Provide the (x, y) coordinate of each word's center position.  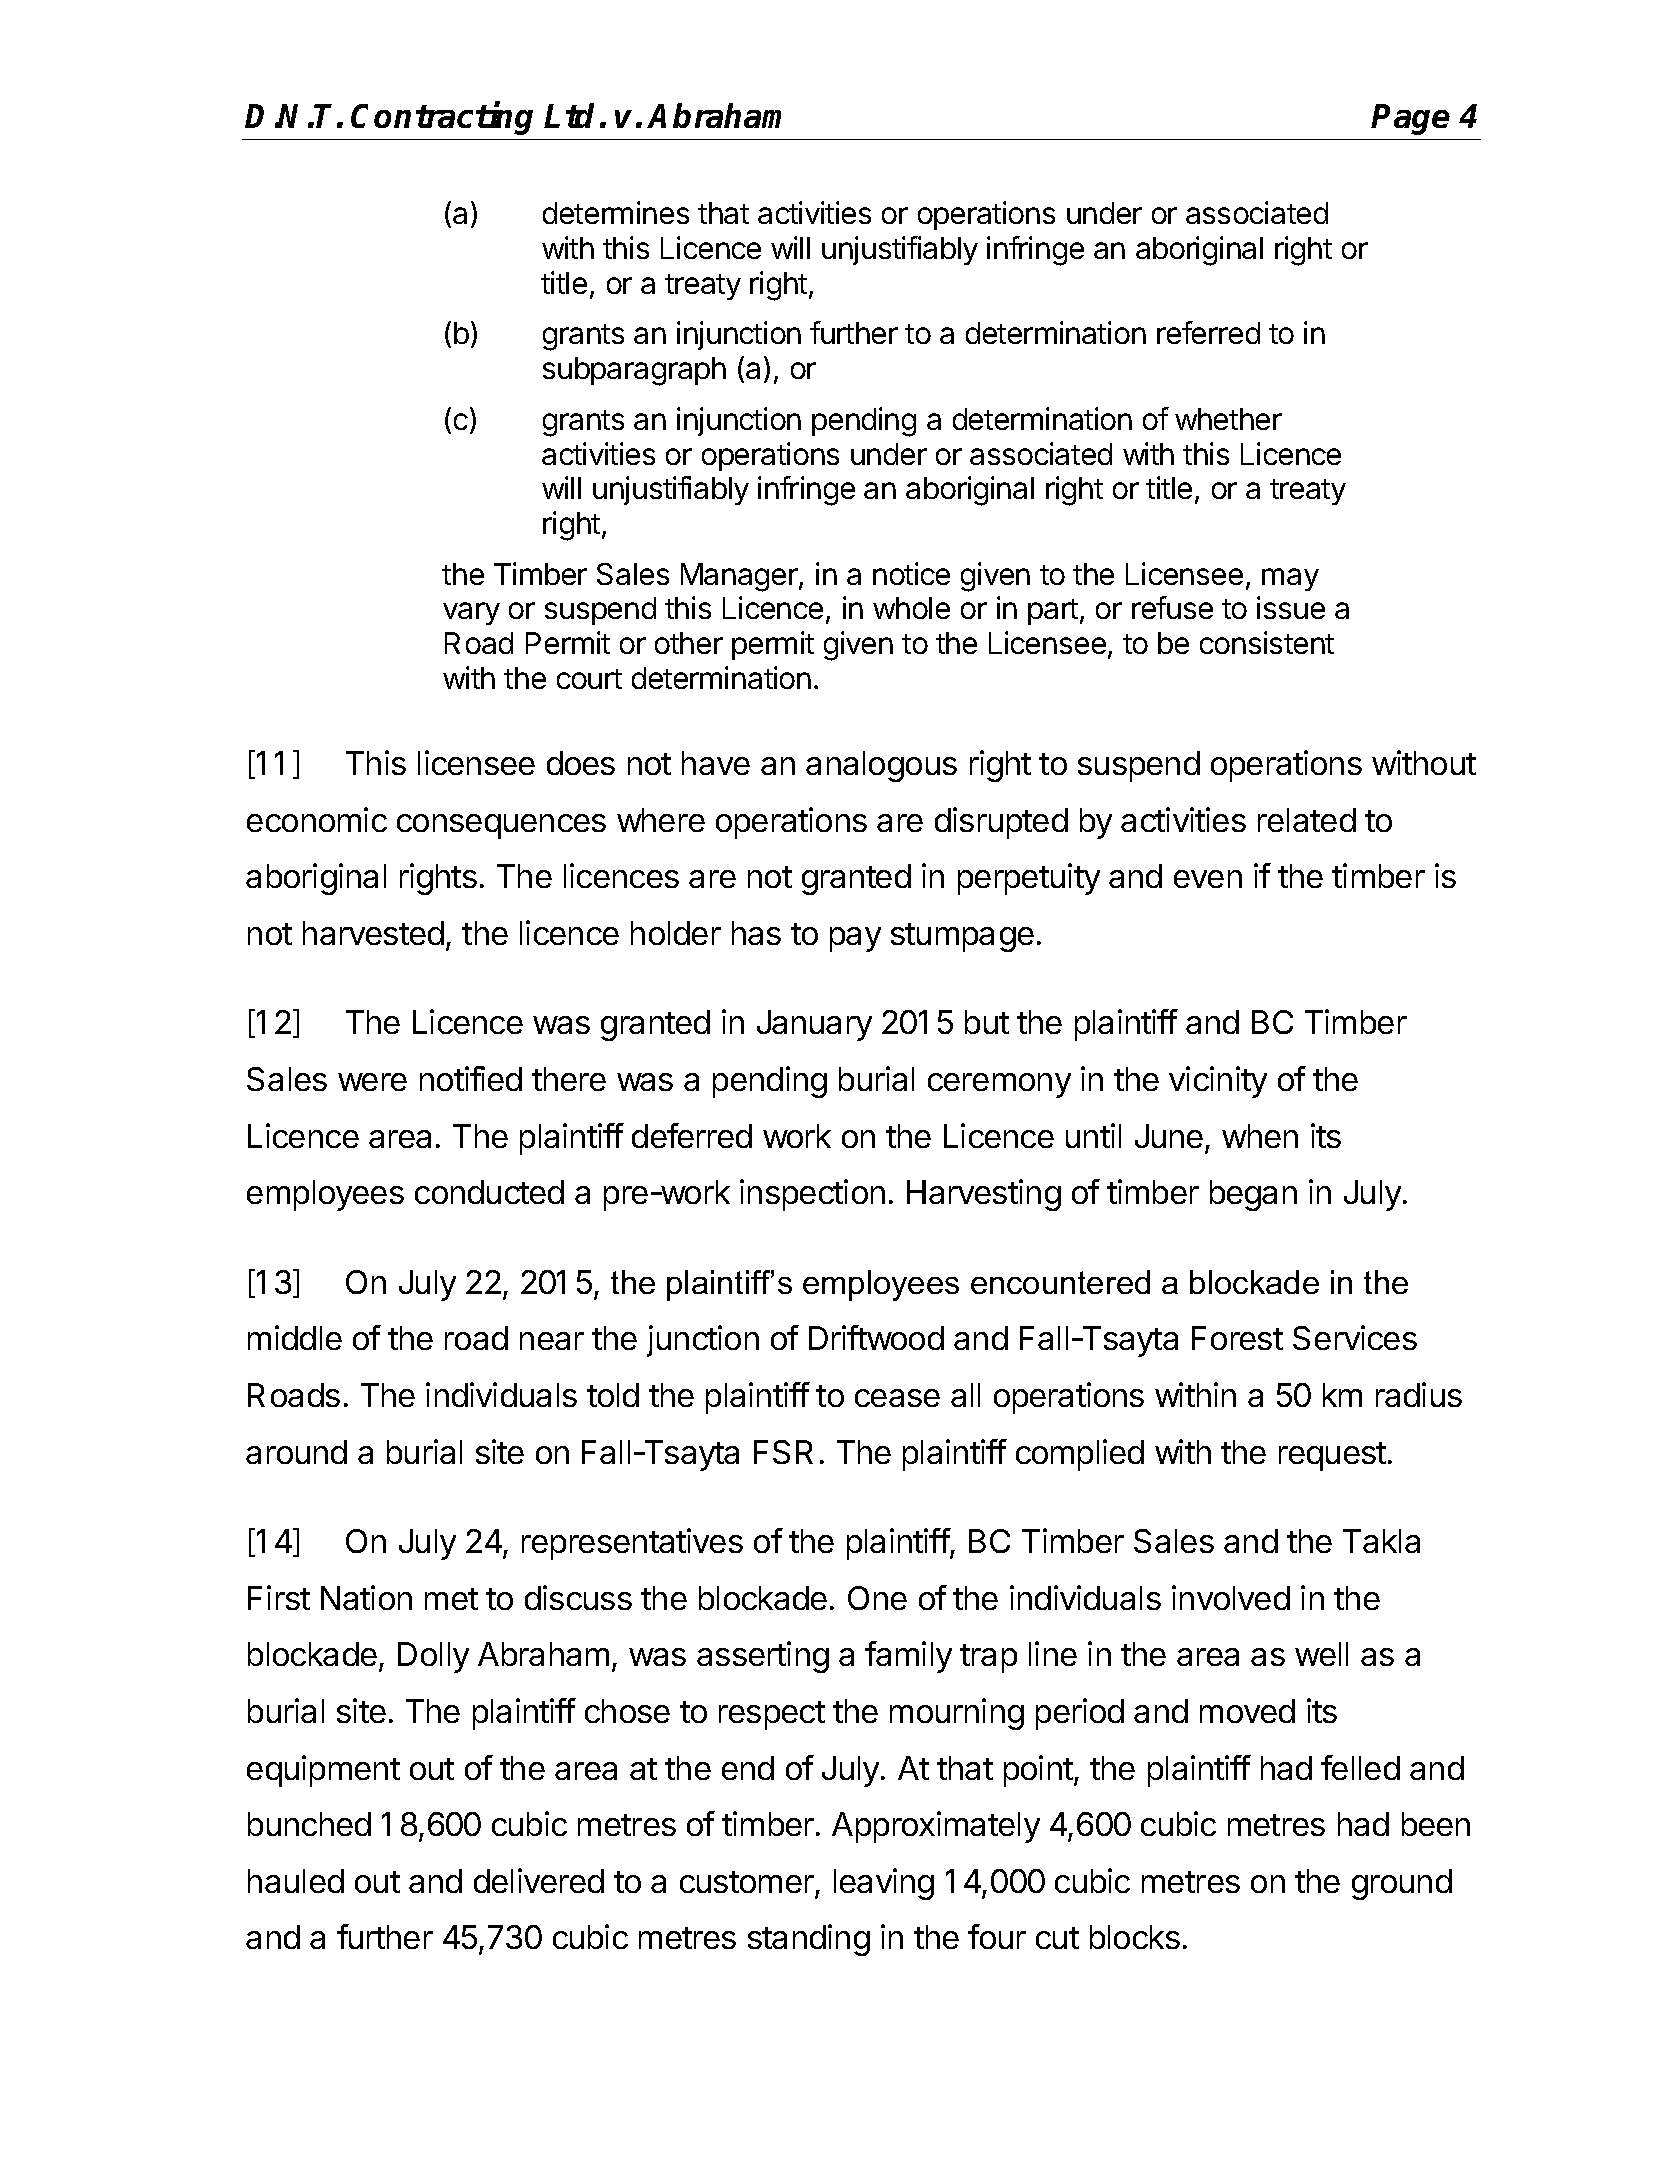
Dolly (433, 1657)
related (1307, 820)
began (1253, 1195)
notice (911, 573)
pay (855, 939)
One (877, 1598)
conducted (489, 1192)
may (1290, 579)
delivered (539, 1880)
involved (1231, 1597)
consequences (501, 826)
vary (471, 613)
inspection (812, 1195)
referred (1208, 332)
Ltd (569, 115)
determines (616, 212)
